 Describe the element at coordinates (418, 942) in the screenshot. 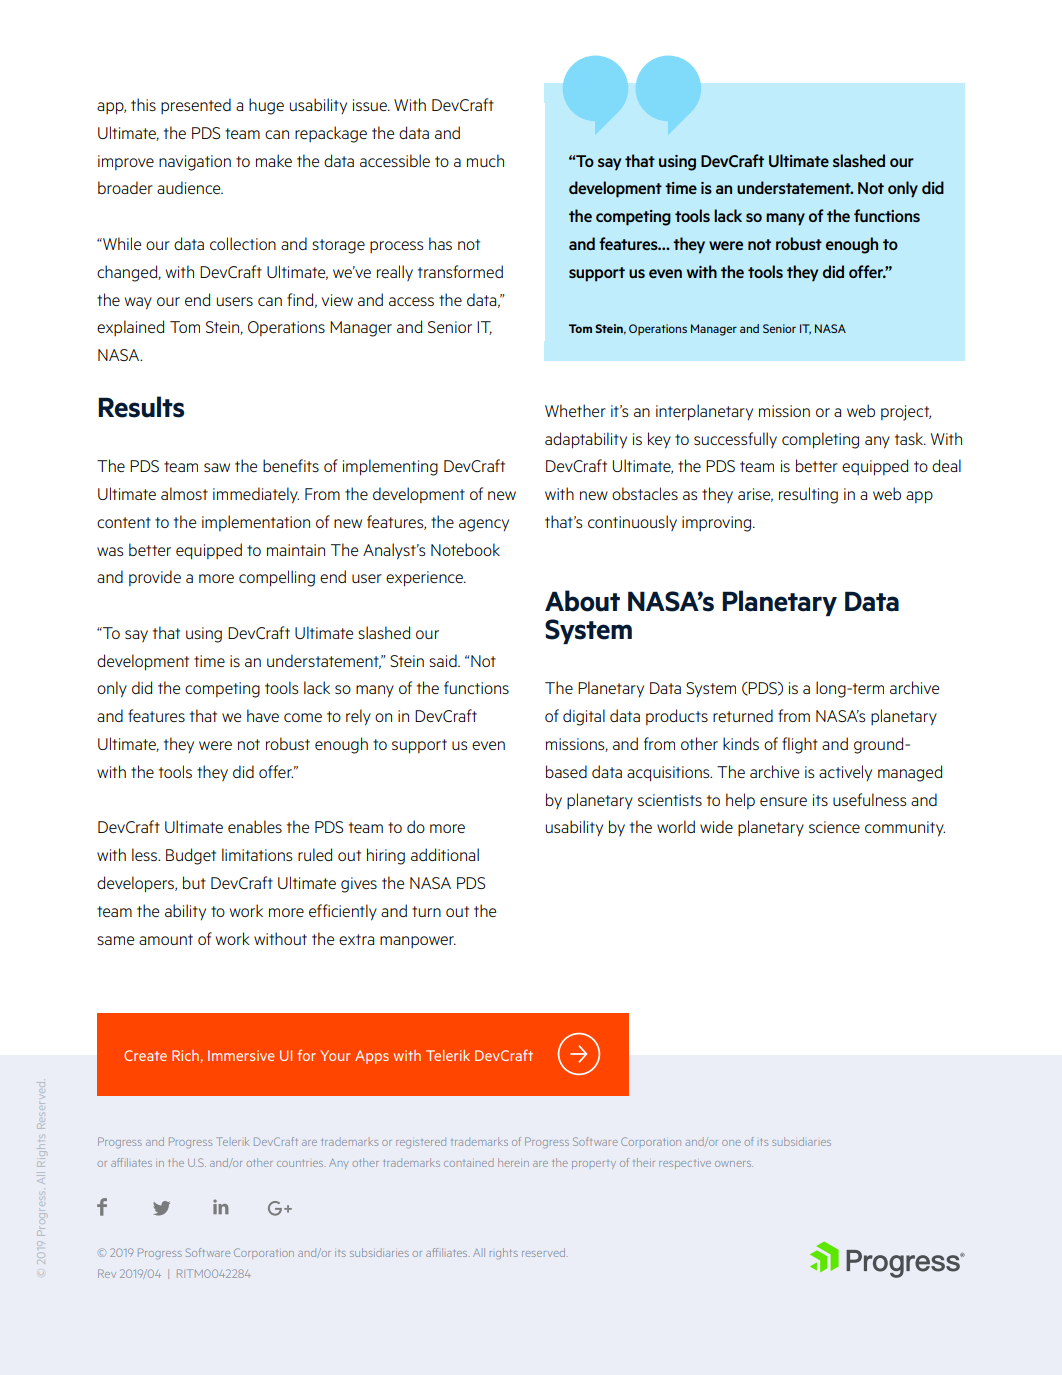

I see `manpower` at that location.
